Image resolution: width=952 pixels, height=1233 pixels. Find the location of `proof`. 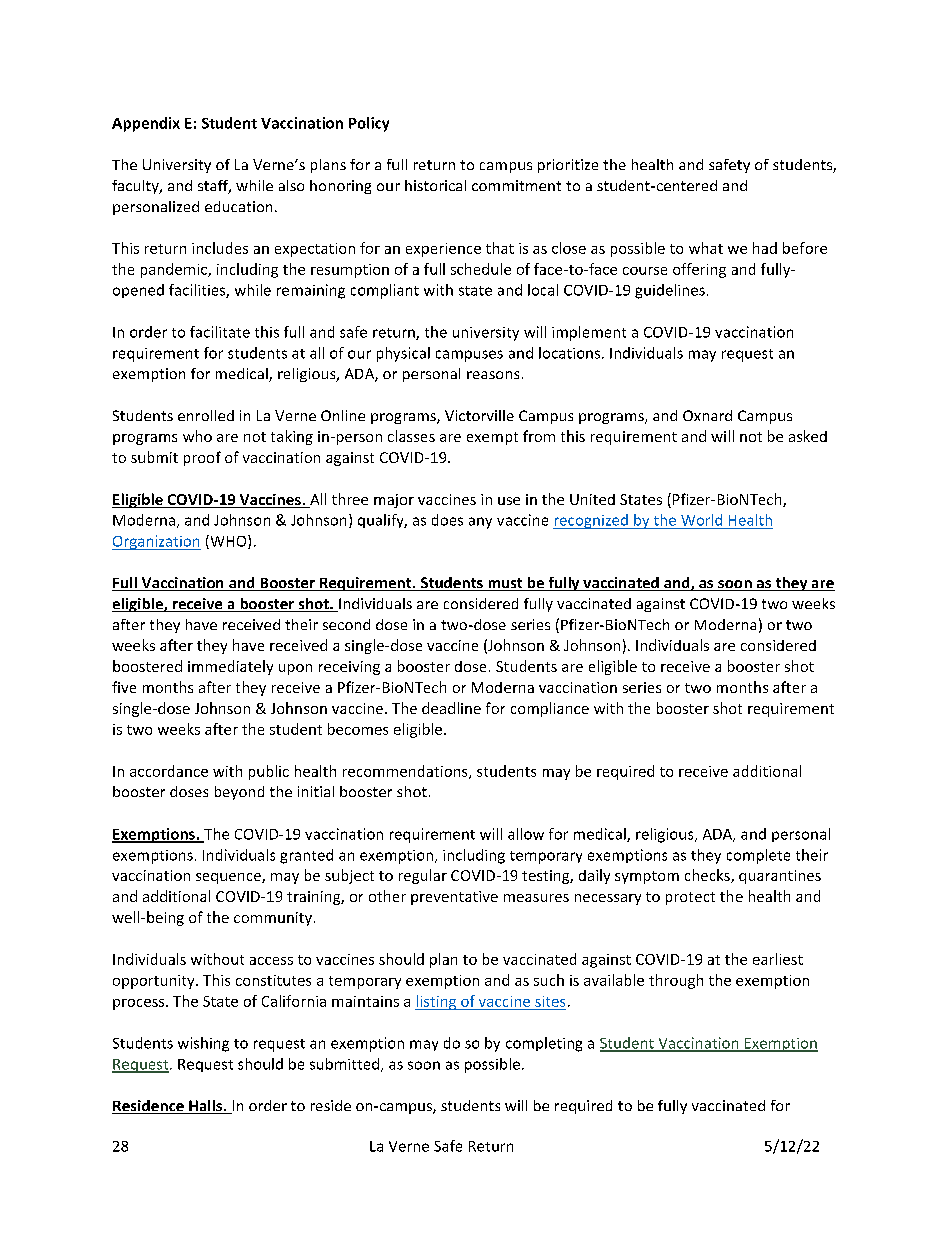

proof is located at coordinates (202, 458).
